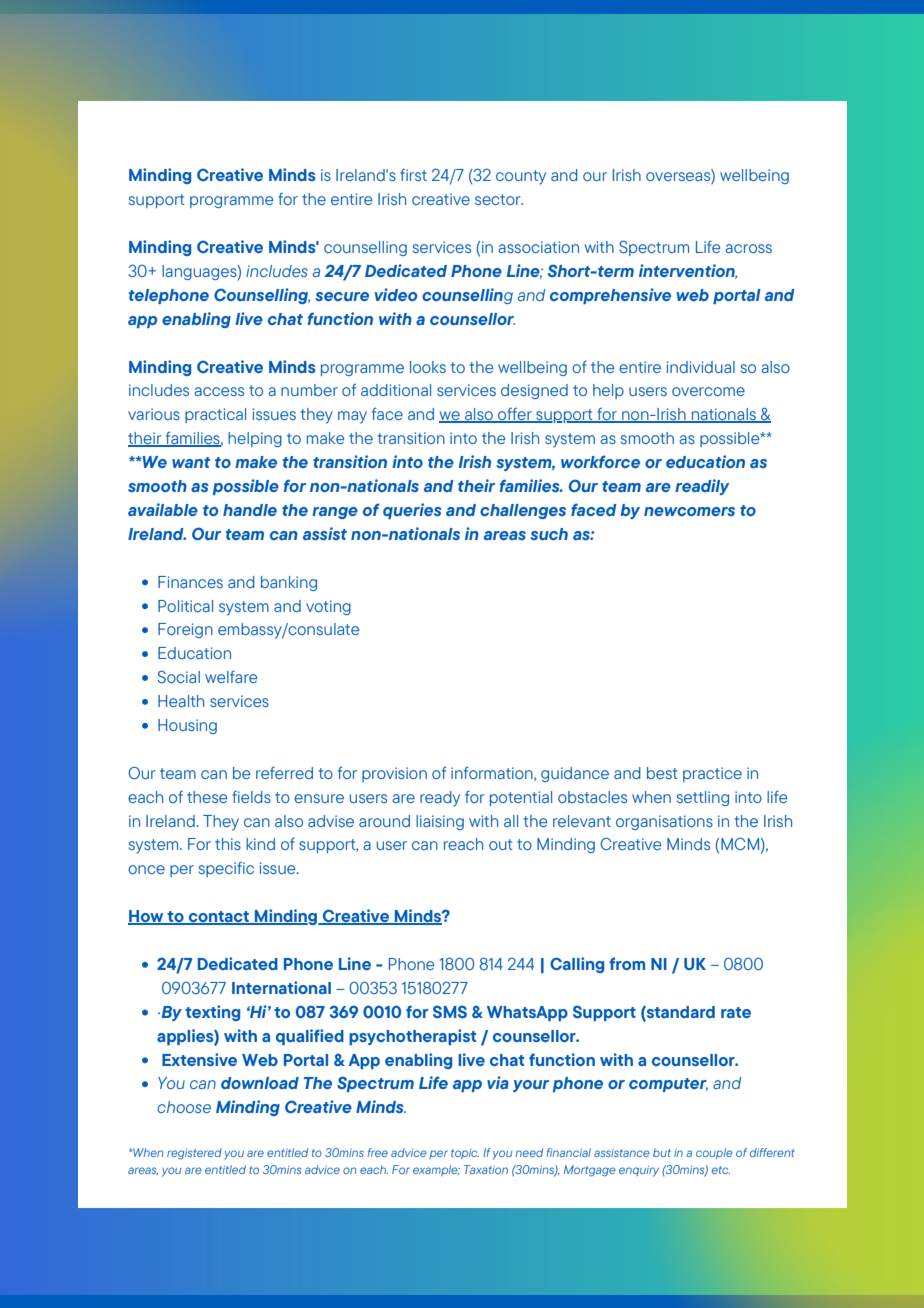  Describe the element at coordinates (465, 1154) in the screenshot. I see `topic` at that location.
